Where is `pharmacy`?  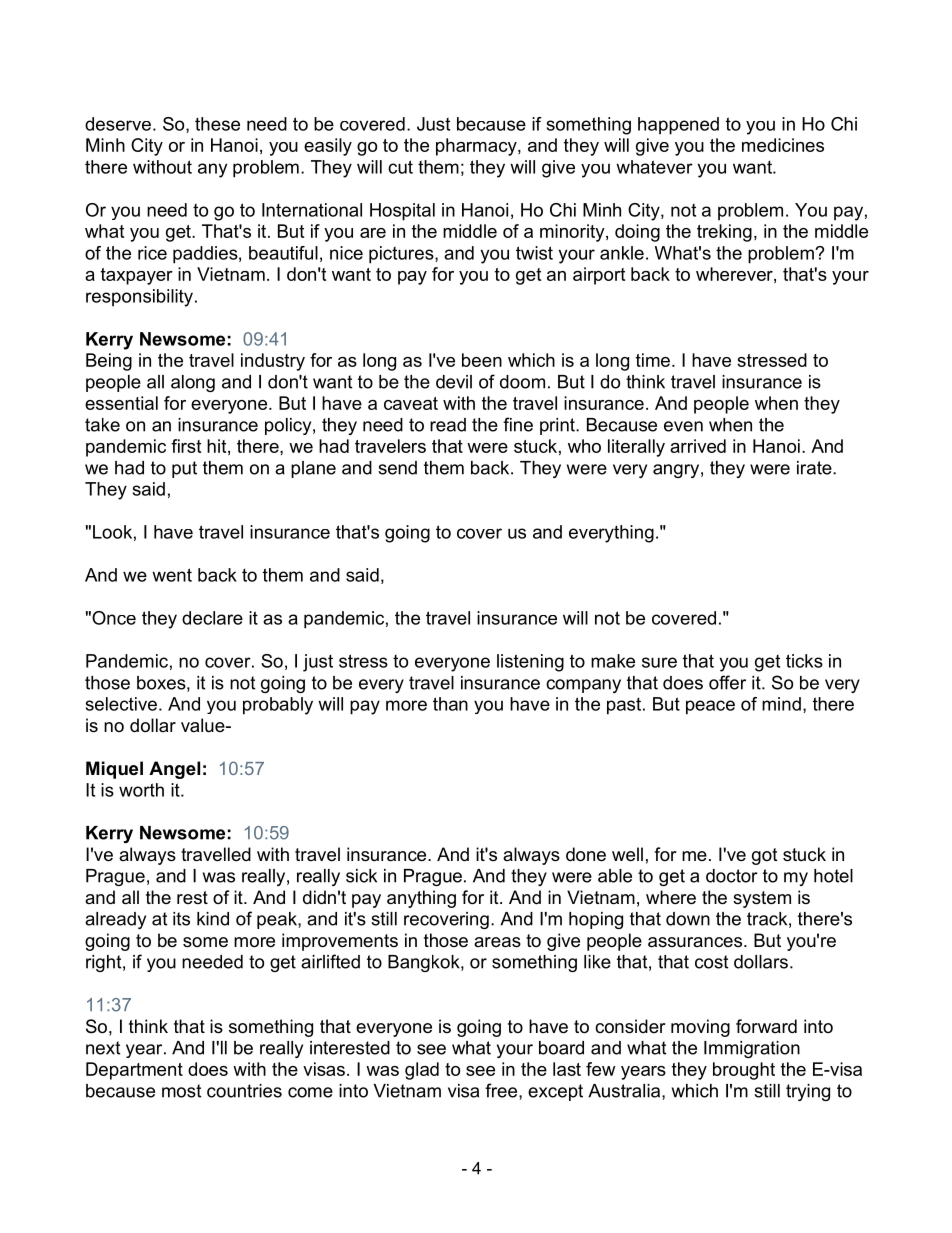
pharmacy is located at coordinates (477, 147).
